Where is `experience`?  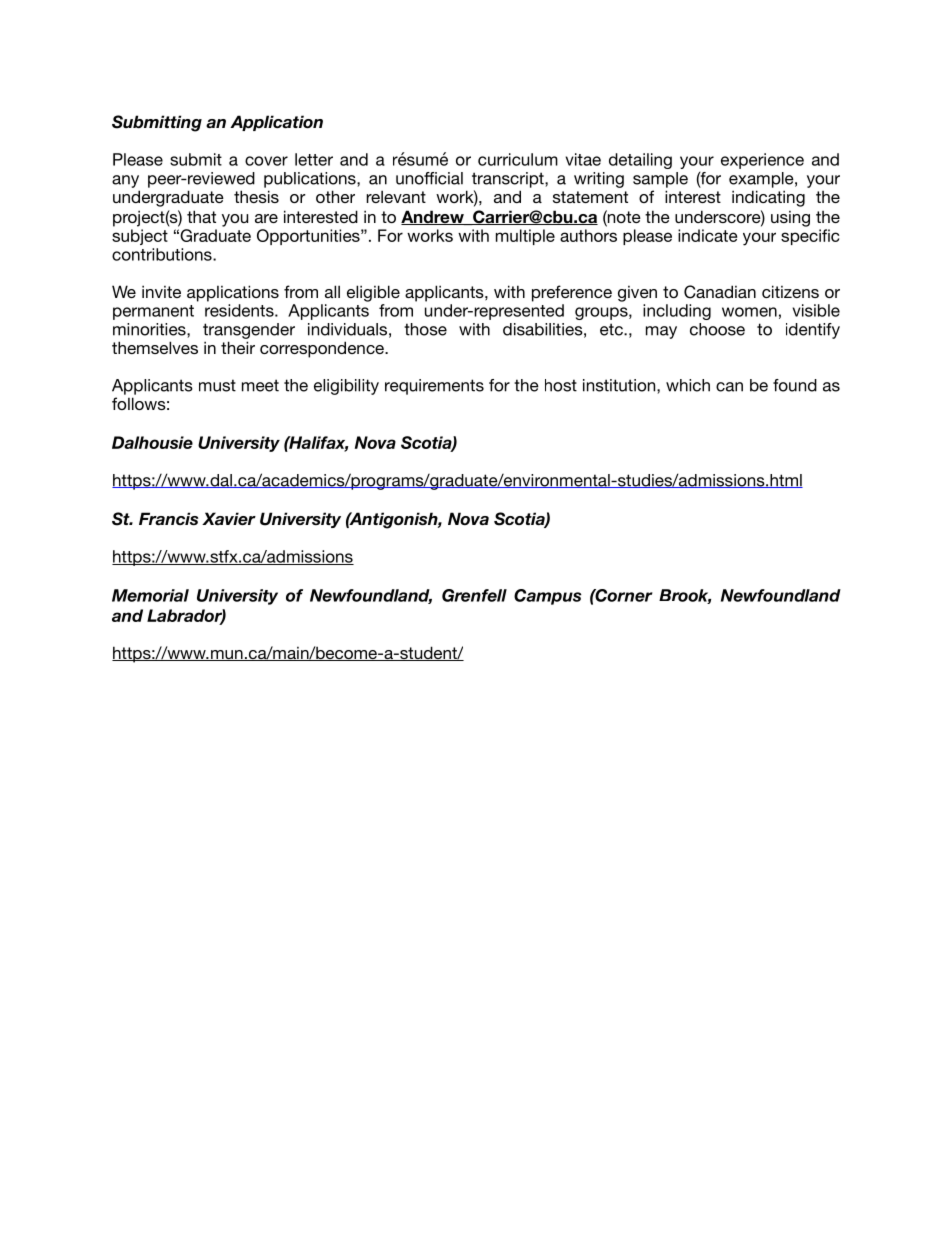 experience is located at coordinates (762, 161).
